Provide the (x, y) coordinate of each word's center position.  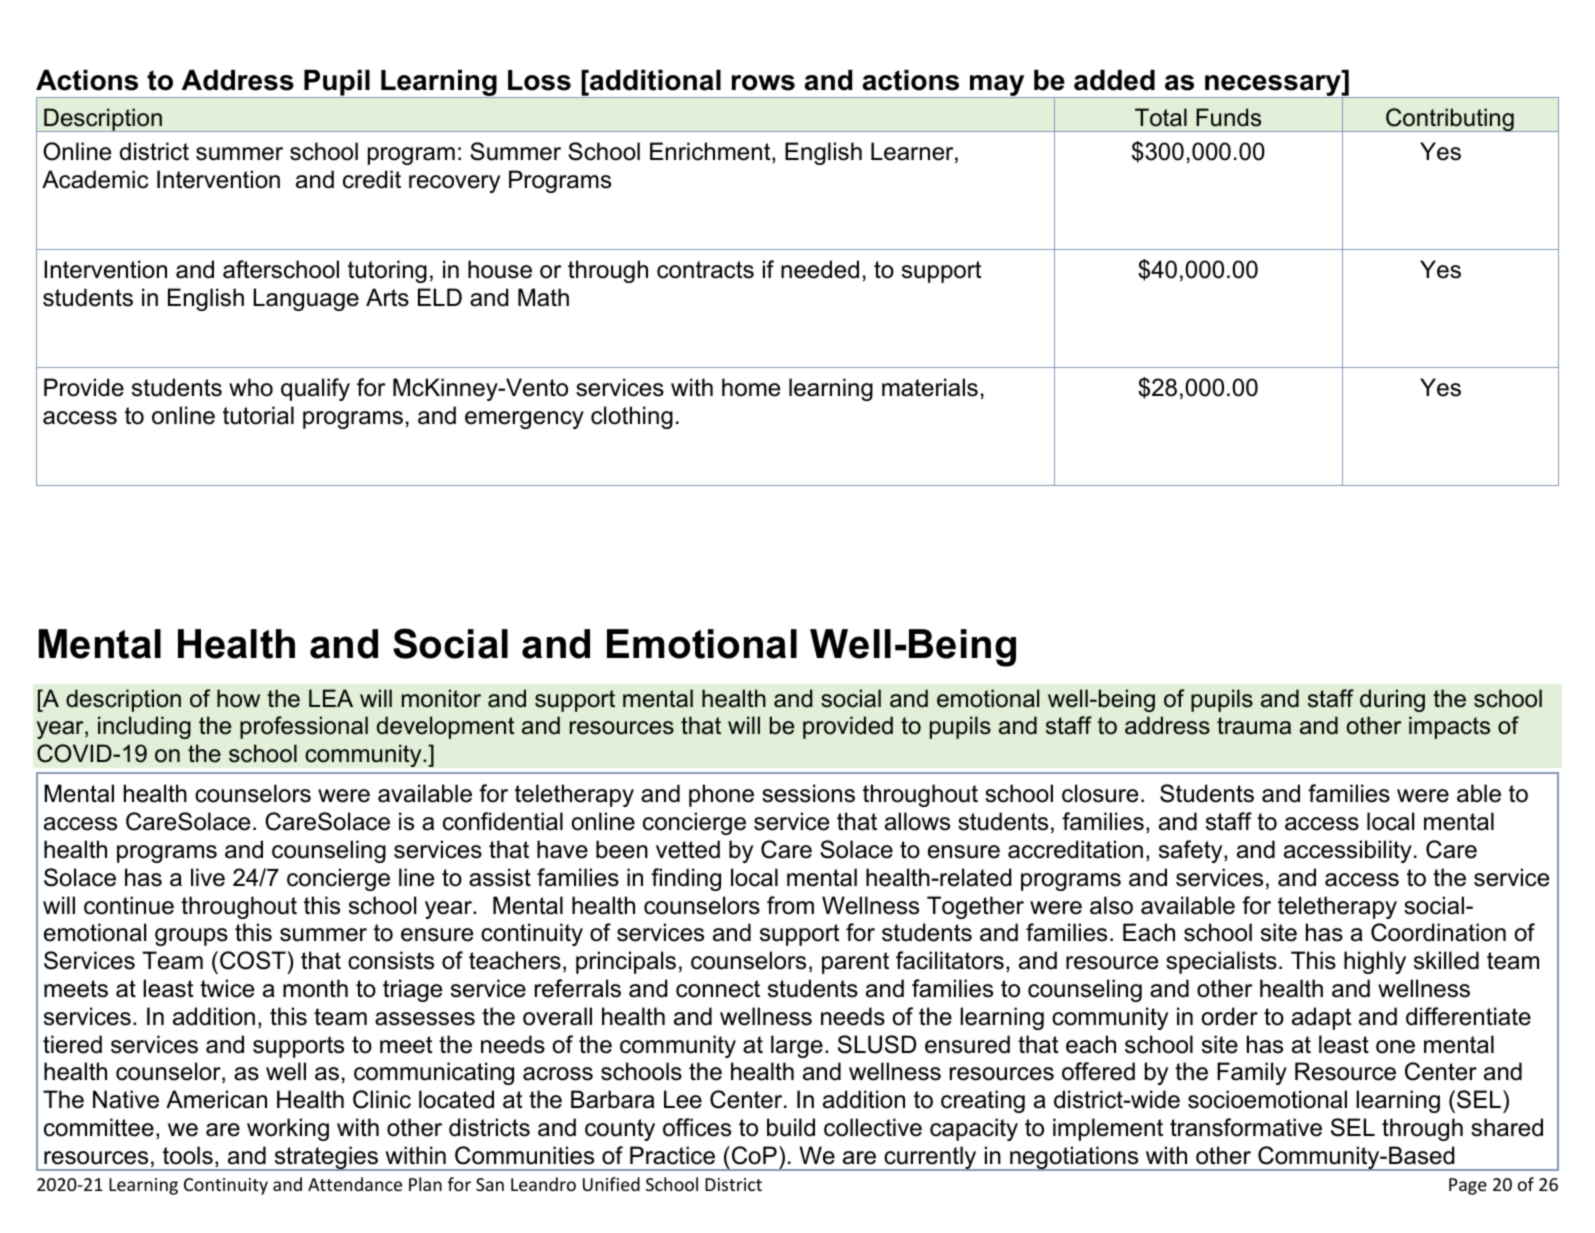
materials (930, 387)
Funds (1228, 117)
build (791, 1127)
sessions (808, 793)
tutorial (258, 415)
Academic (95, 179)
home (751, 387)
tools (188, 1155)
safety (1192, 851)
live (208, 877)
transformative (1246, 1127)
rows (763, 83)
